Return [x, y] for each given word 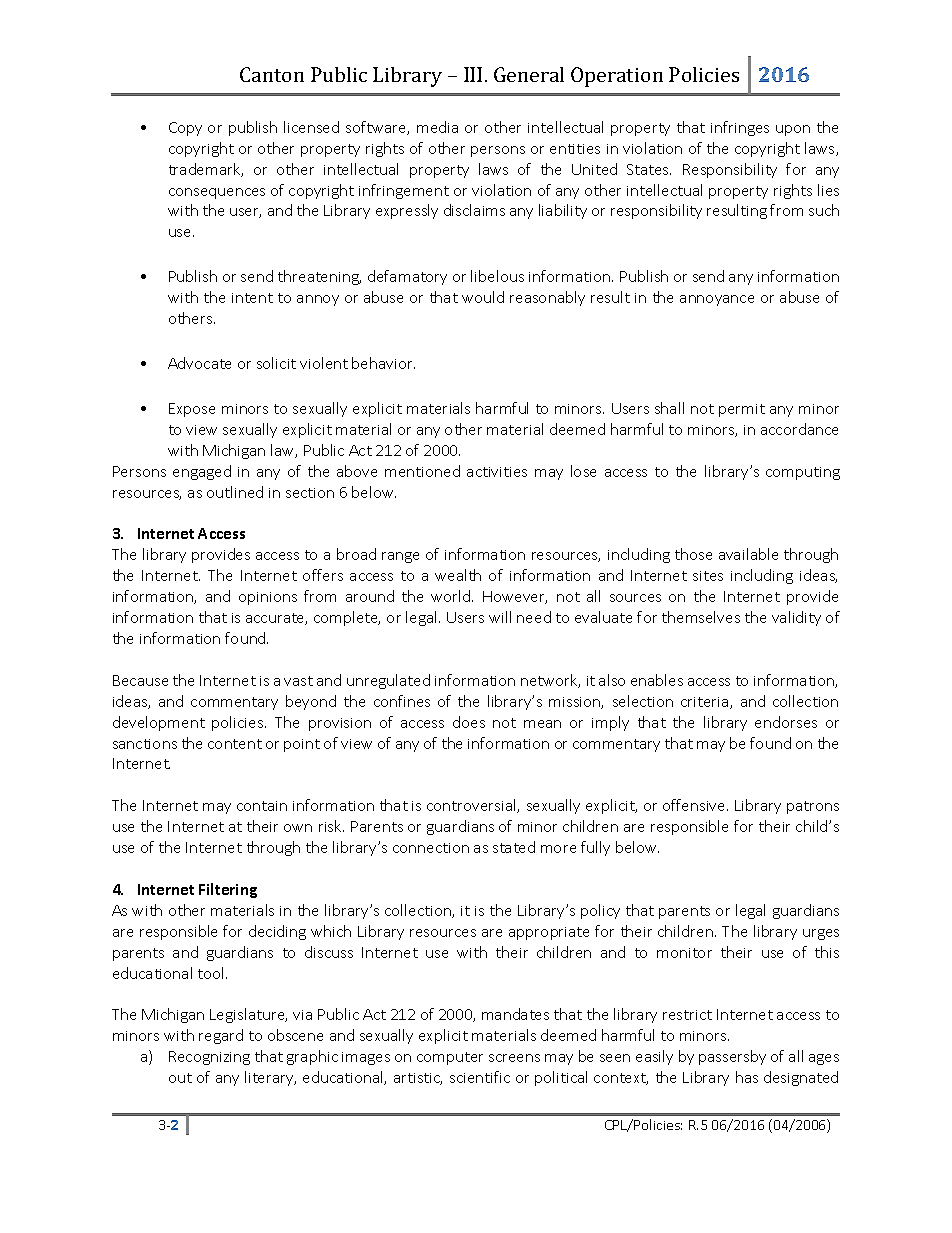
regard [221, 1036]
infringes [740, 128]
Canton [272, 74]
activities [497, 472]
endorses [786, 722]
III [473, 74]
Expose [192, 410]
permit [742, 410]
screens [514, 1058]
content [235, 744]
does [469, 722]
